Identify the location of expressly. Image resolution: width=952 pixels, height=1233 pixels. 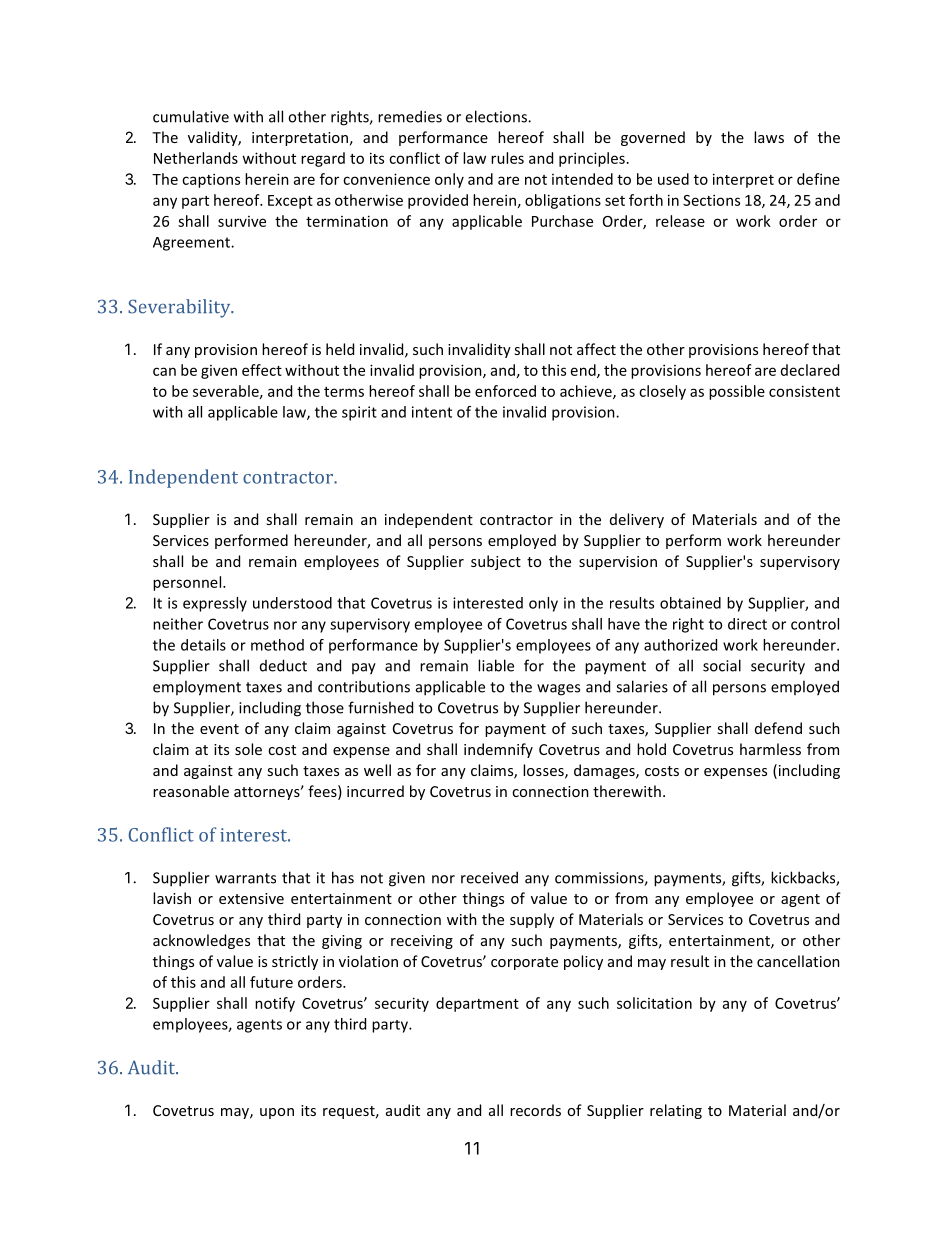
(215, 604).
